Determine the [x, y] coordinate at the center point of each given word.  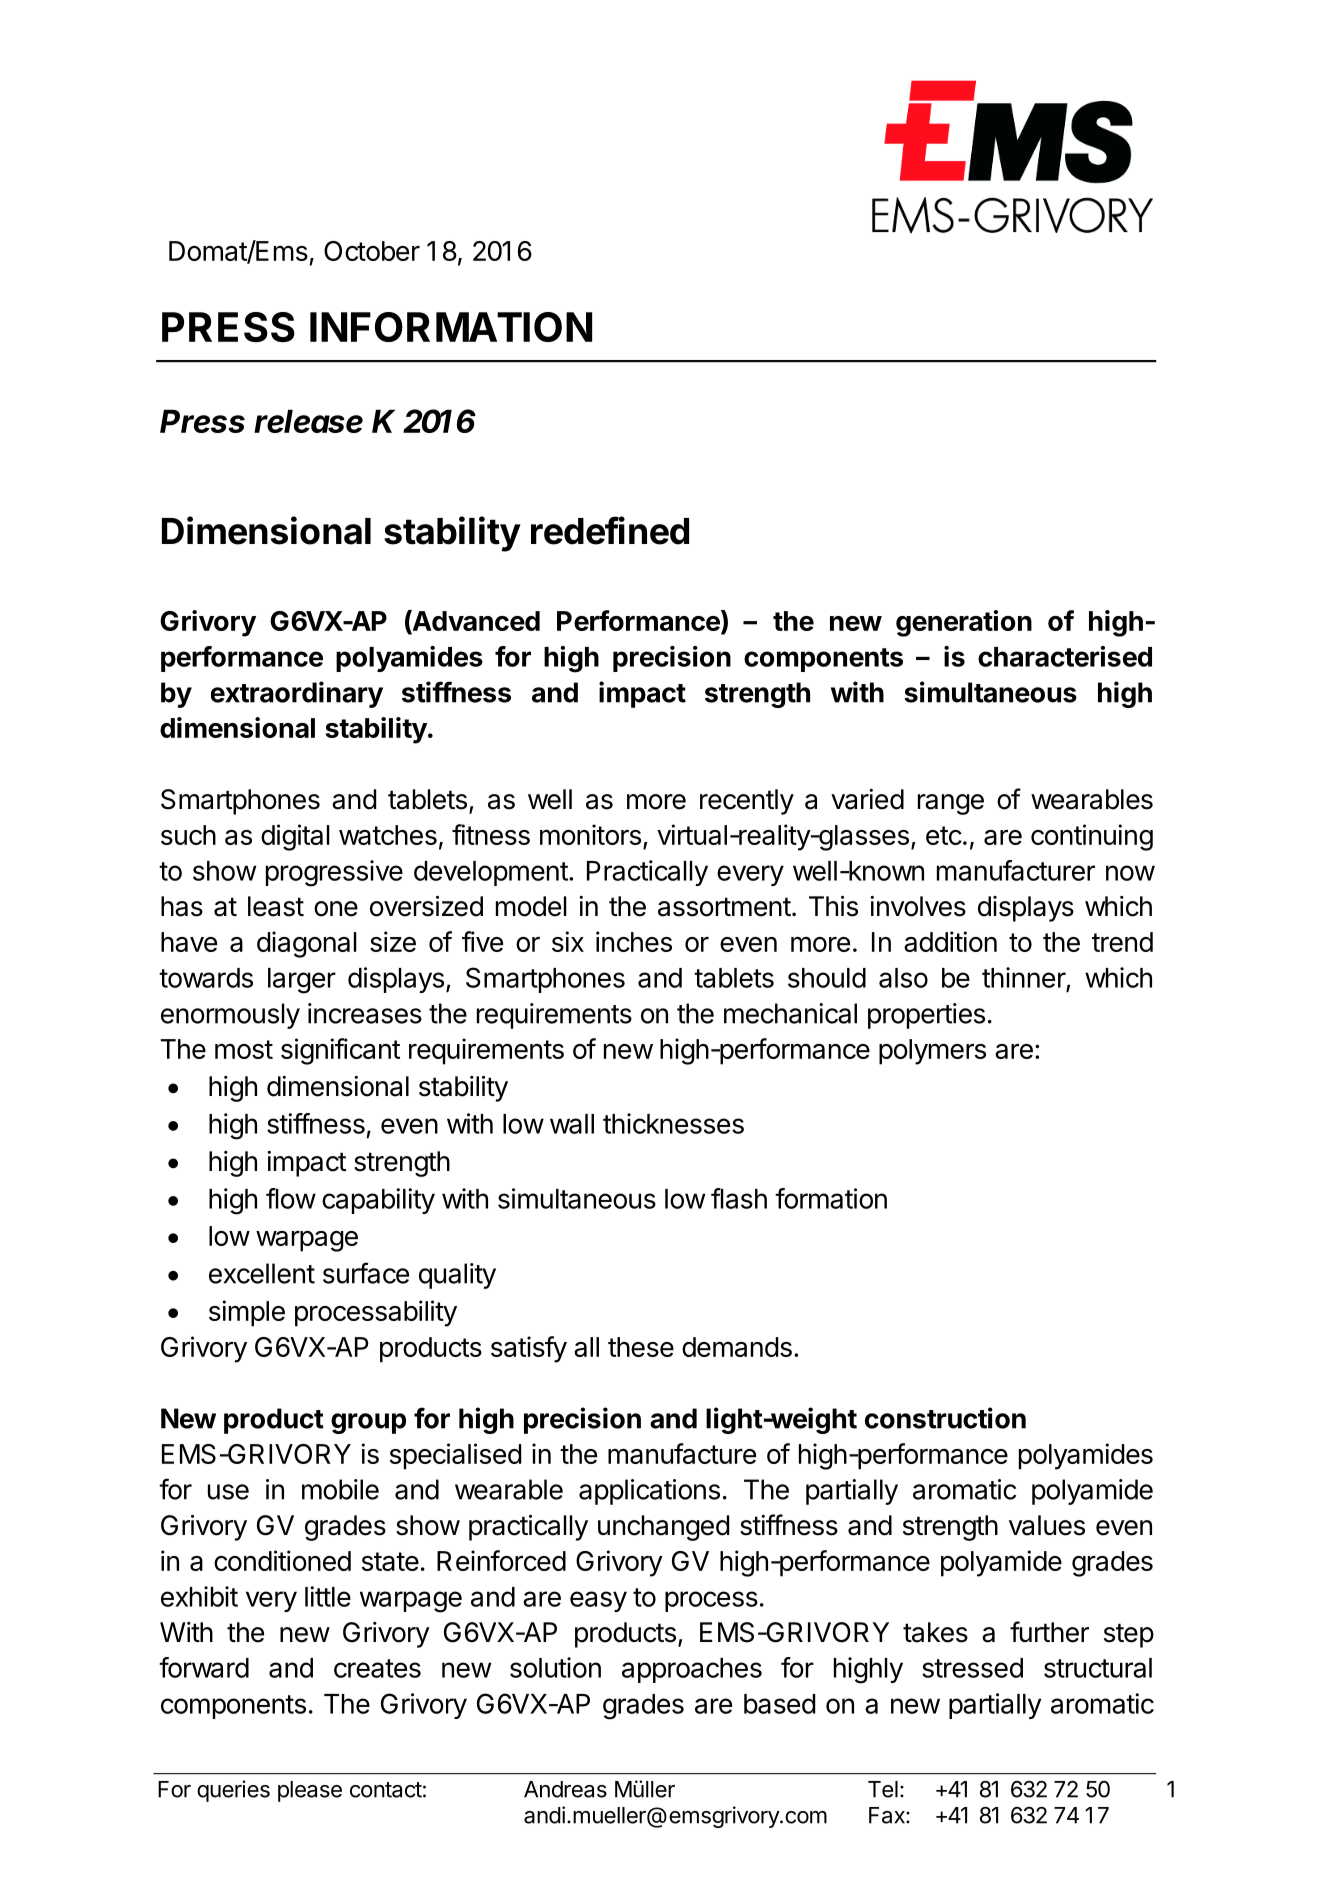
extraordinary [297, 694]
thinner [1024, 977]
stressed [972, 1668]
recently [747, 802]
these [641, 1347]
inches [634, 941]
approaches [692, 1670]
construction [945, 1418]
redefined [610, 530]
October [372, 251]
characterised [1065, 656]
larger [302, 981]
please [310, 1791]
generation [964, 623]
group [368, 1423]
